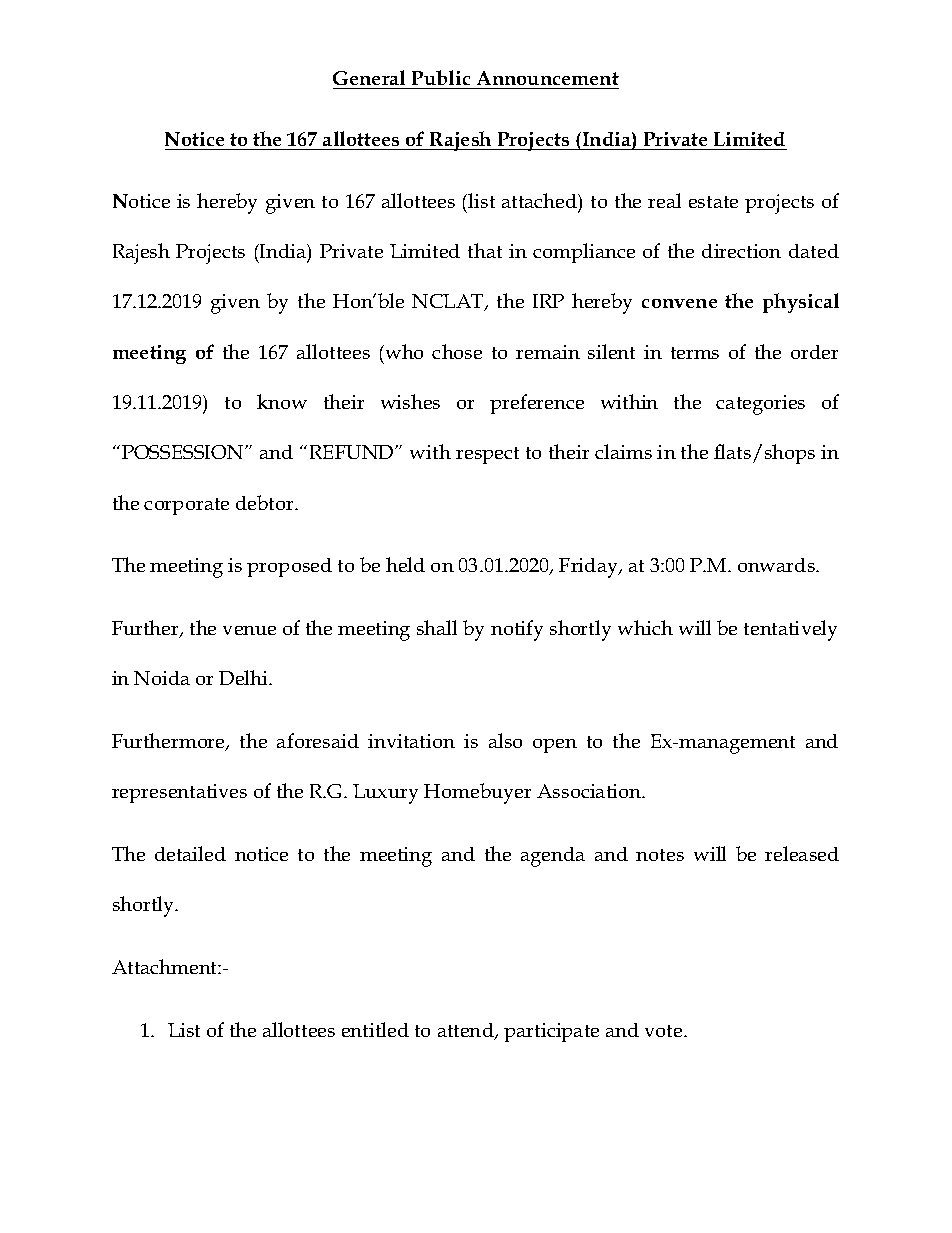  I want to click on attend, so click(467, 1031).
